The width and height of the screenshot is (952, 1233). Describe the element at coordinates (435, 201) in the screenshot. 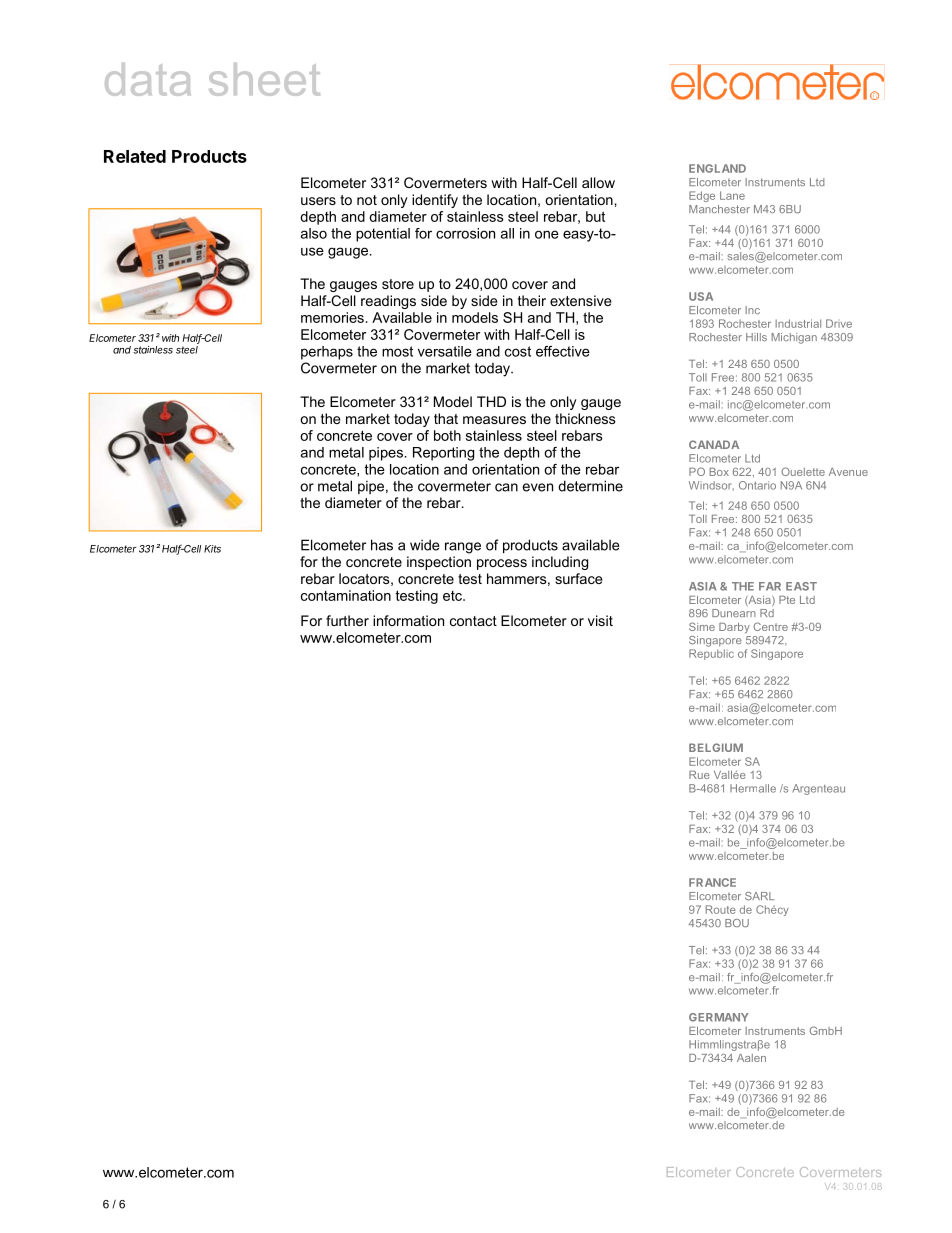

I see `identify` at that location.
